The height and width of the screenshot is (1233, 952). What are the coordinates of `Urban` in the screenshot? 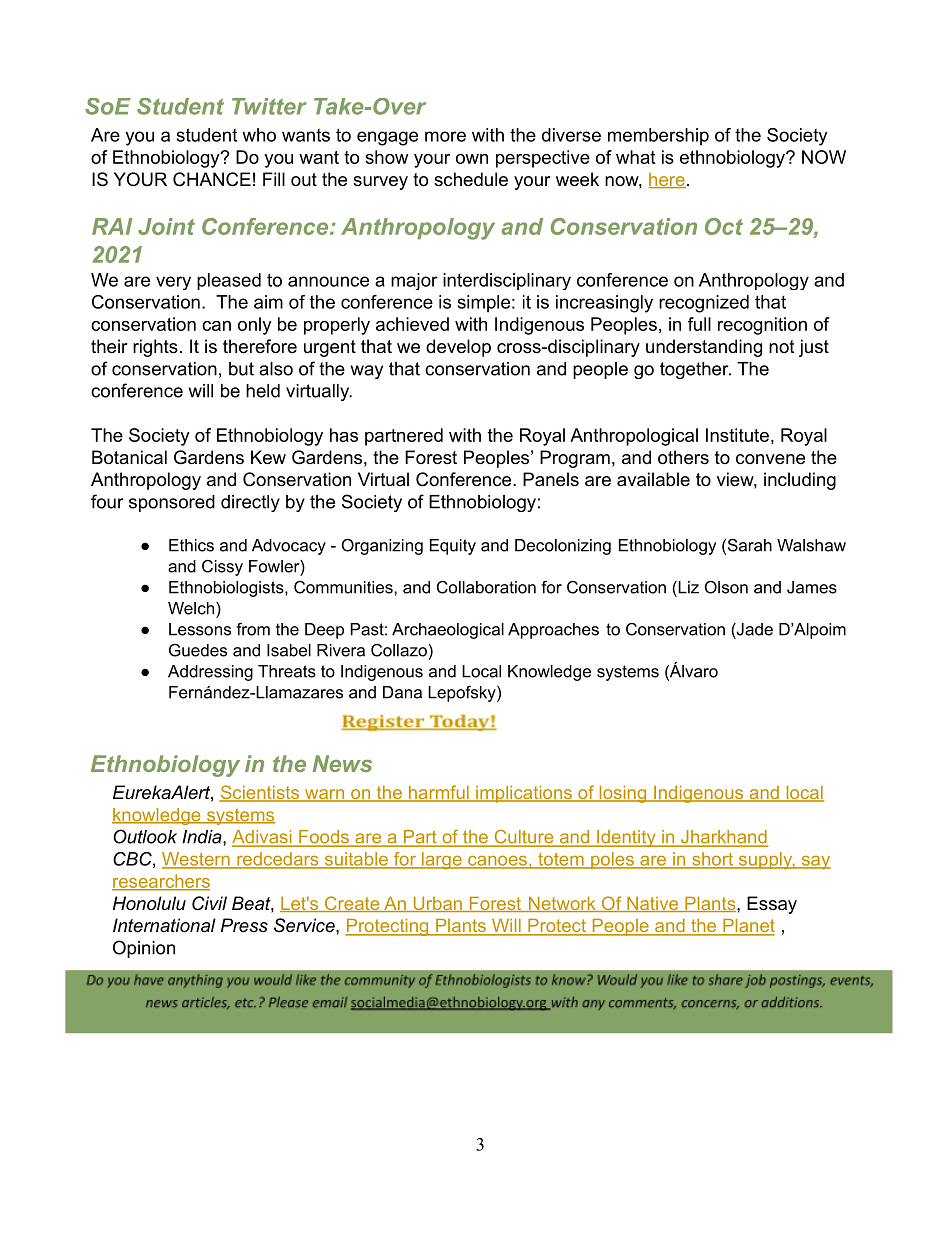 It's located at (437, 904).
